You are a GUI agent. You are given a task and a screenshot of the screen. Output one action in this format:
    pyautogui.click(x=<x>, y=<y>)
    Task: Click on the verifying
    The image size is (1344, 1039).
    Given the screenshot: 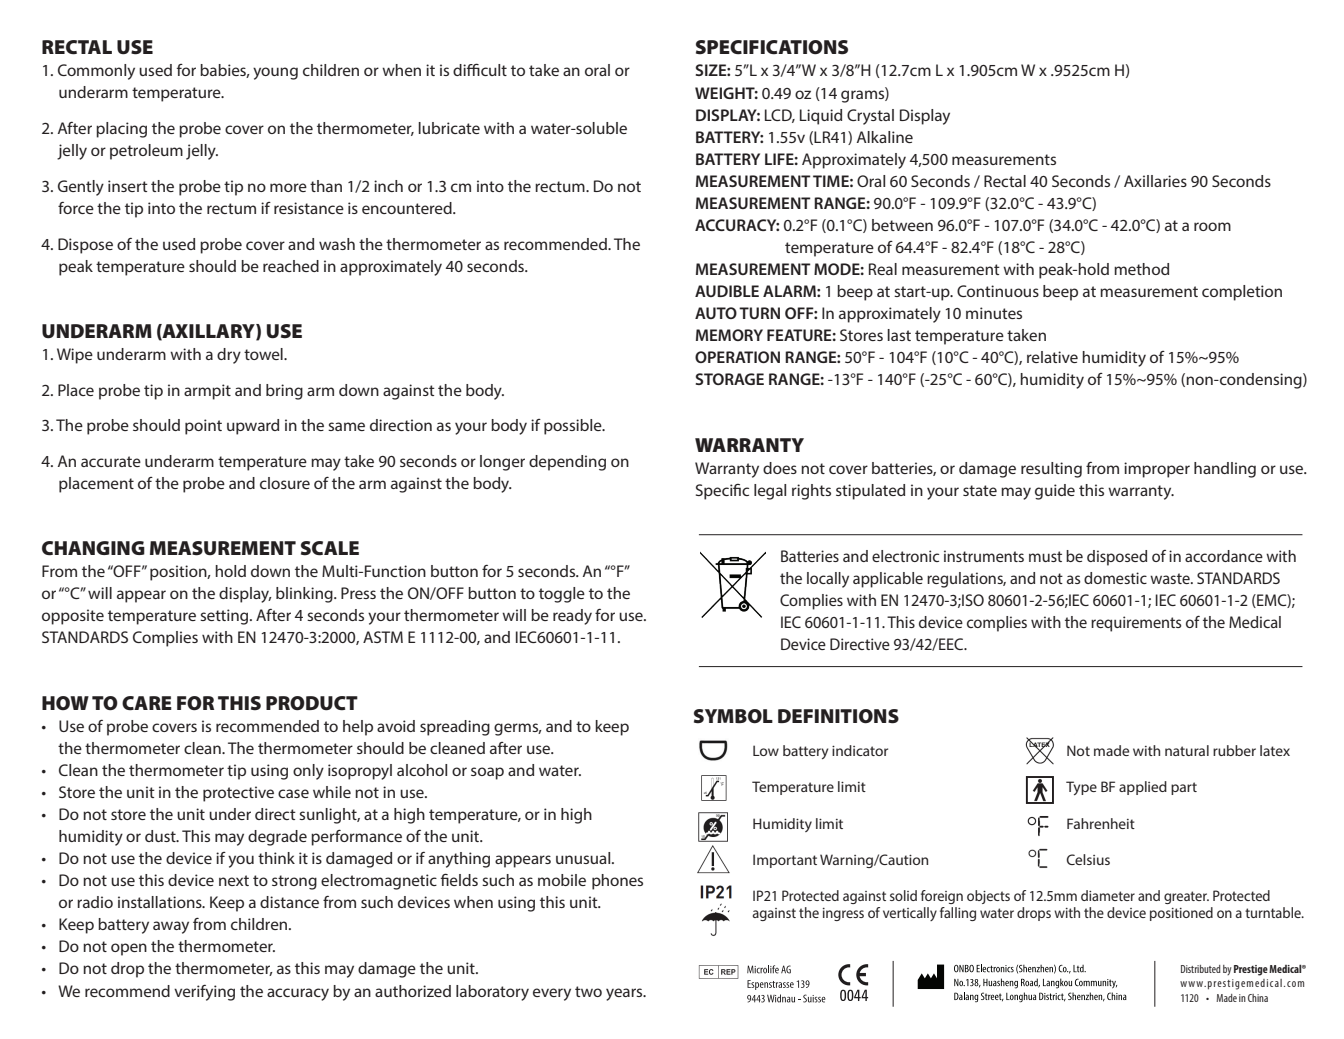 What is the action you would take?
    pyautogui.click(x=204, y=993)
